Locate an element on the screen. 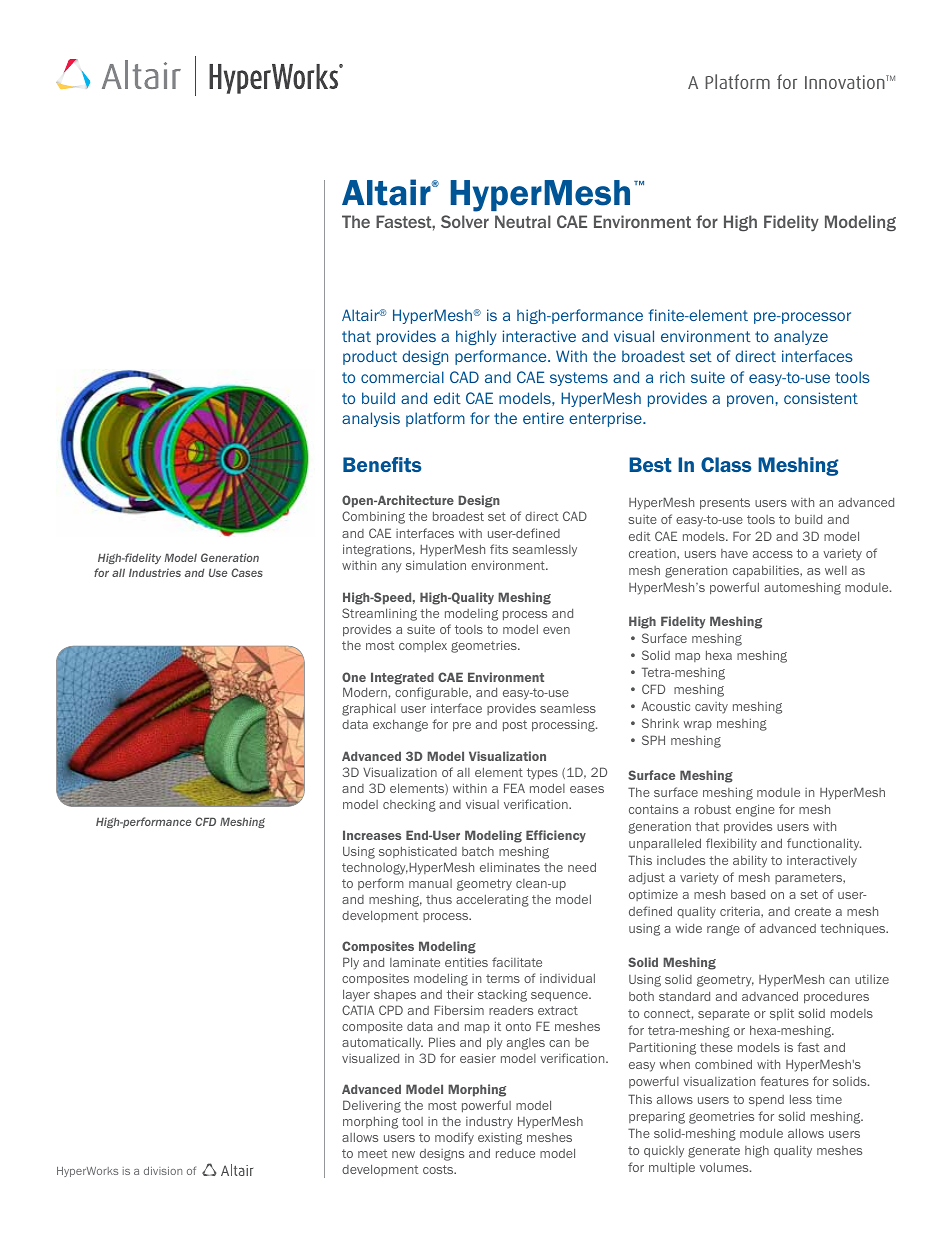  analyze is located at coordinates (801, 337).
